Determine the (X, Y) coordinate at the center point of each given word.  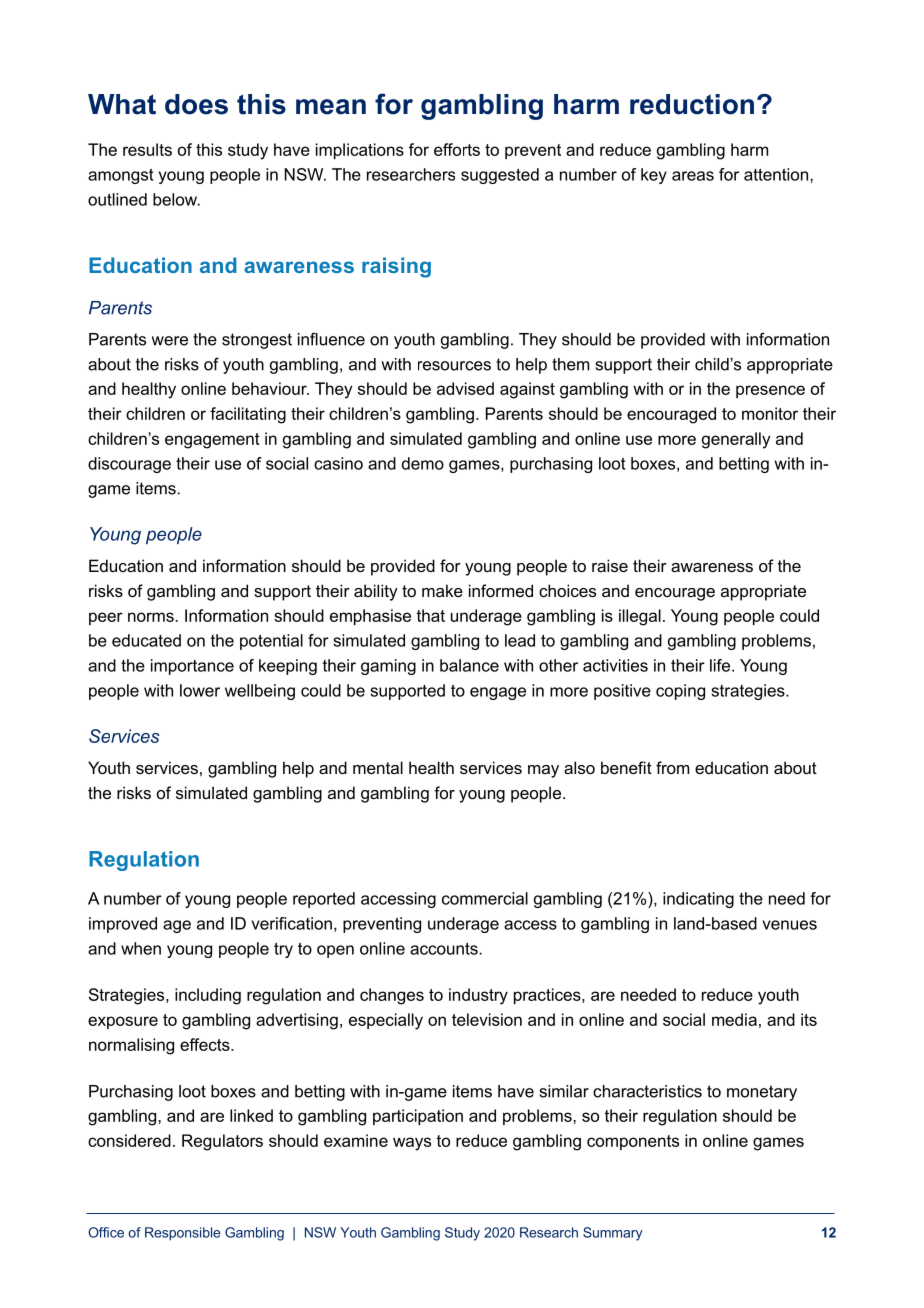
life (721, 665)
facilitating (248, 415)
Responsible (183, 1234)
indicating (698, 900)
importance (192, 667)
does (196, 104)
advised (465, 388)
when (141, 948)
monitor (770, 413)
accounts (444, 948)
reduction (692, 104)
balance (469, 665)
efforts (457, 149)
